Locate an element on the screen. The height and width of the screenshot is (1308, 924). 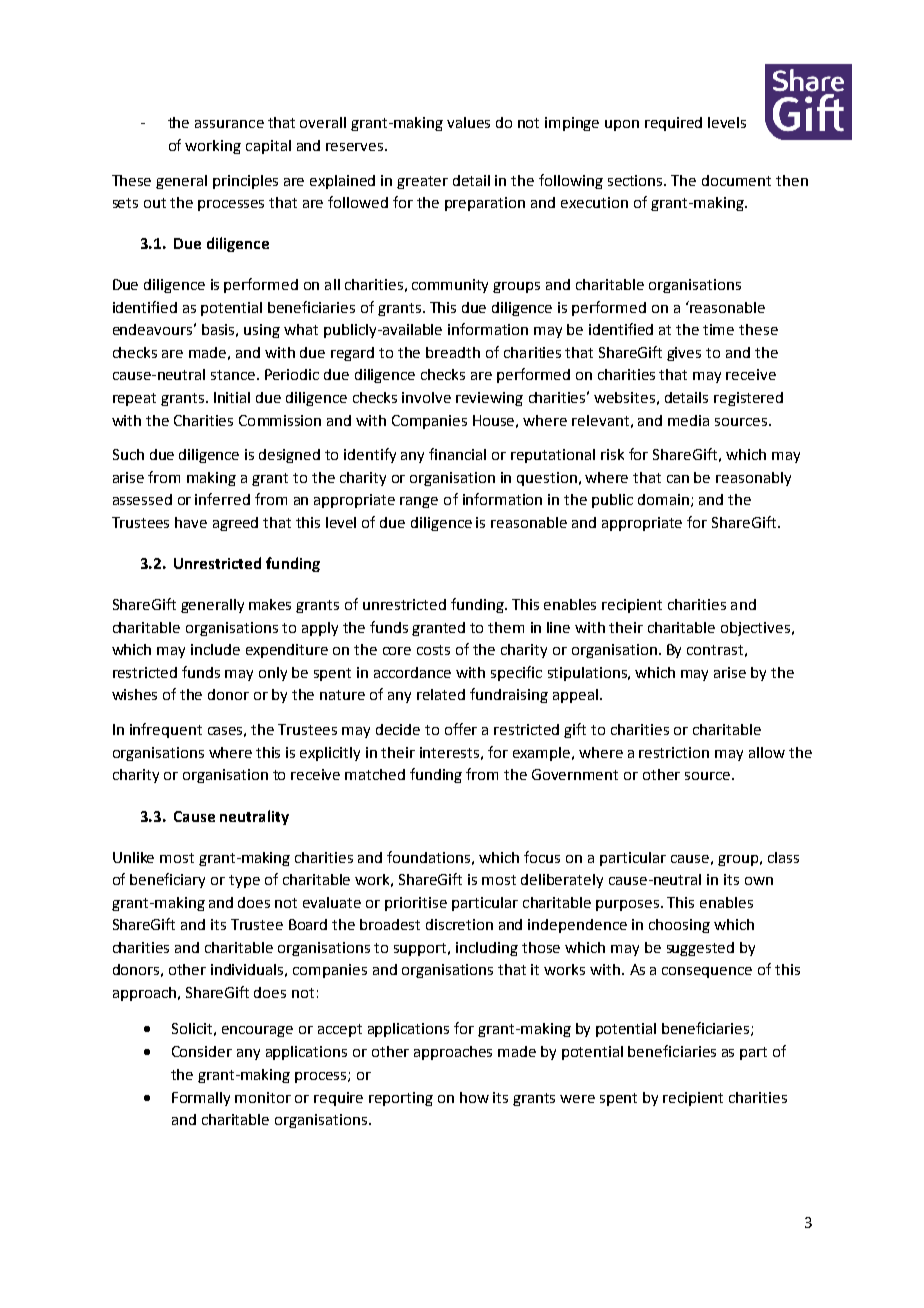
Consider is located at coordinates (202, 1051).
